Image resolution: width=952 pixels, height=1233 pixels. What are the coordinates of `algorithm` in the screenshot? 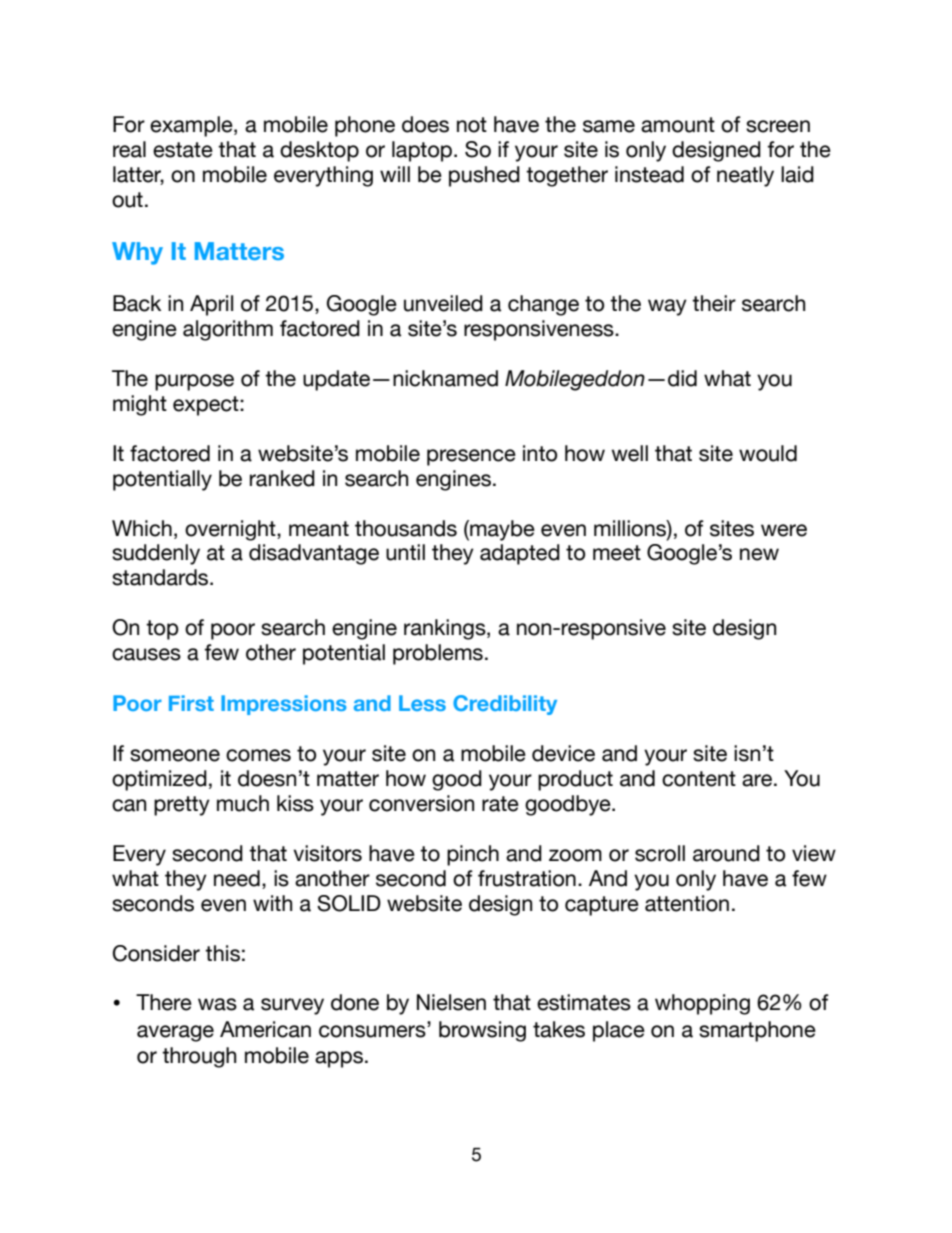 It's located at (228, 330).
